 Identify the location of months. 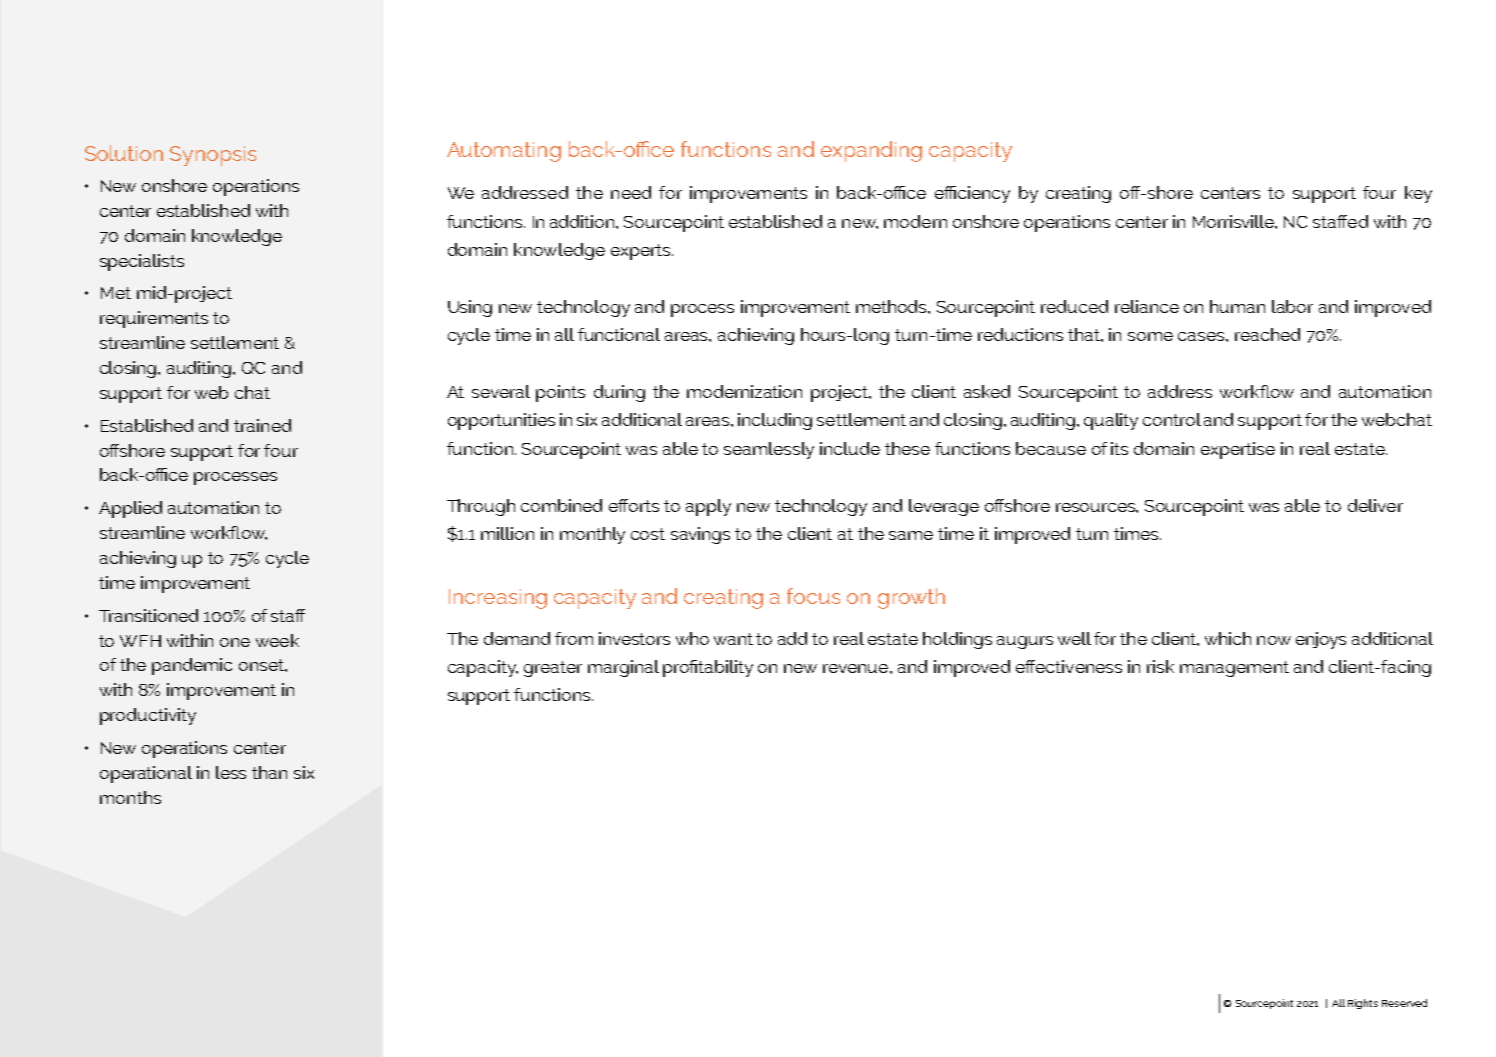
(130, 797).
